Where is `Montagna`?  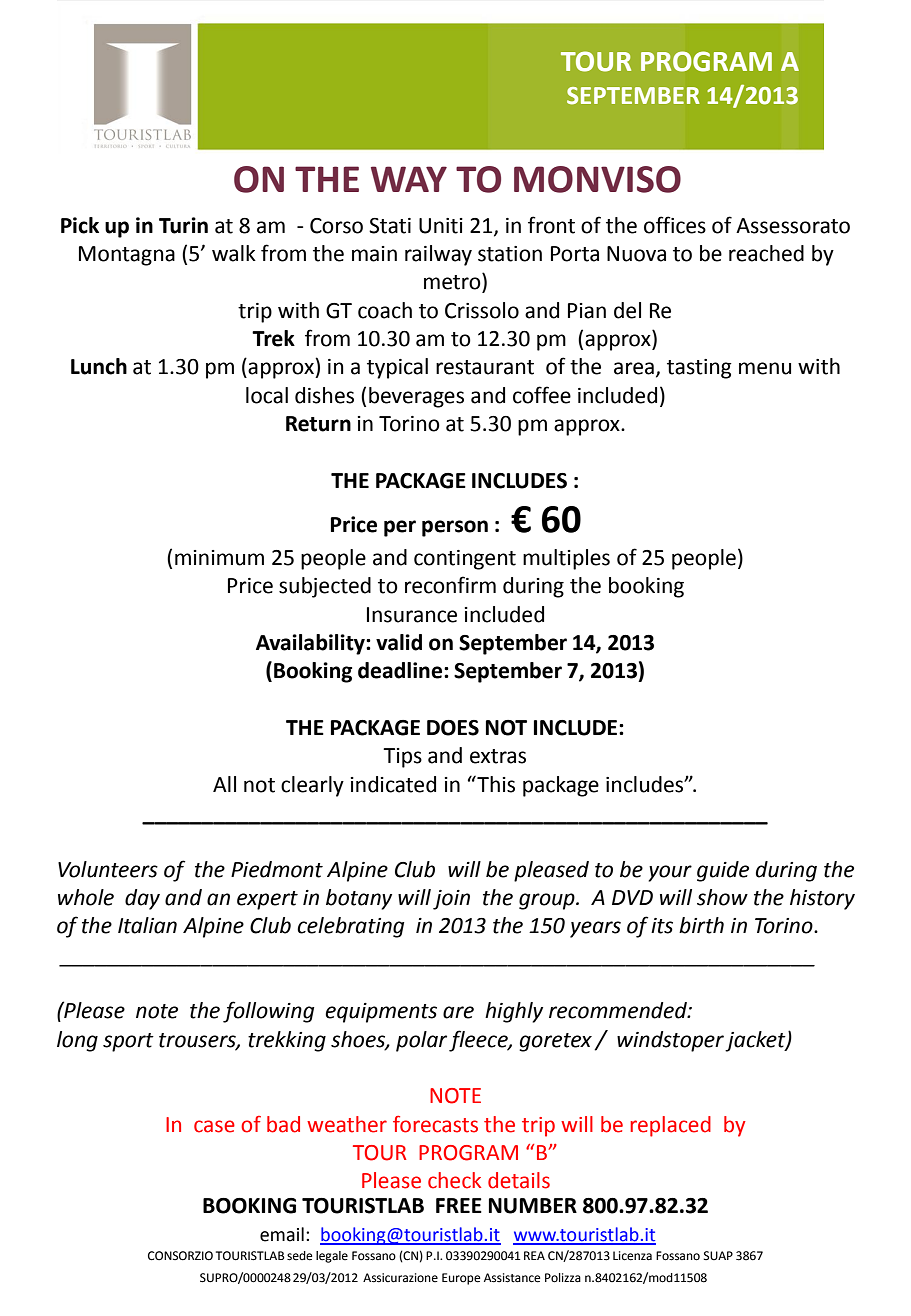 Montagna is located at coordinates (127, 256).
